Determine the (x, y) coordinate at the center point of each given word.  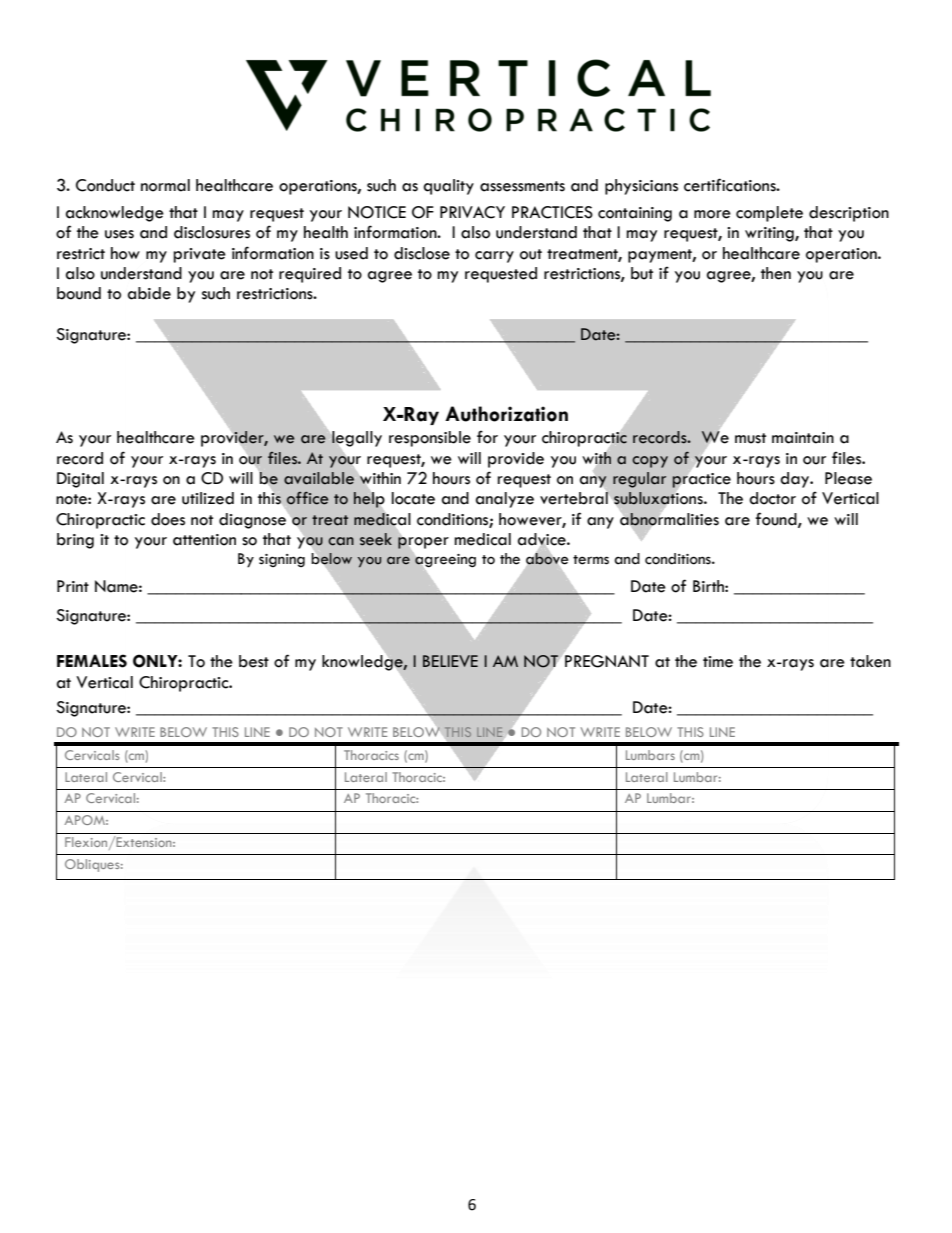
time (718, 662)
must (750, 438)
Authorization (506, 414)
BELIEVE (450, 661)
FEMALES (92, 661)
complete (769, 214)
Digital (80, 480)
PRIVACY (472, 212)
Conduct (105, 185)
